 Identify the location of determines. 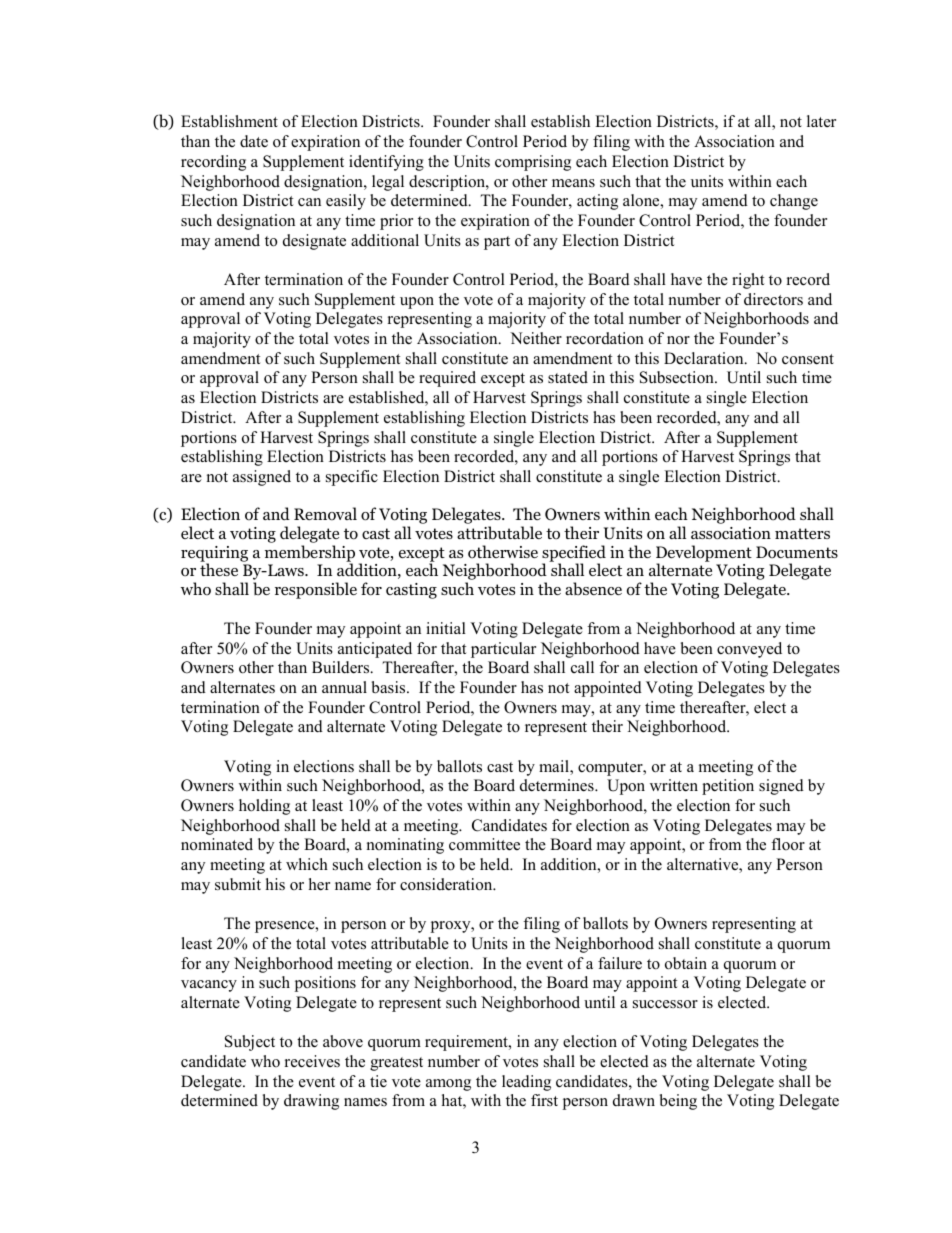
(558, 785).
